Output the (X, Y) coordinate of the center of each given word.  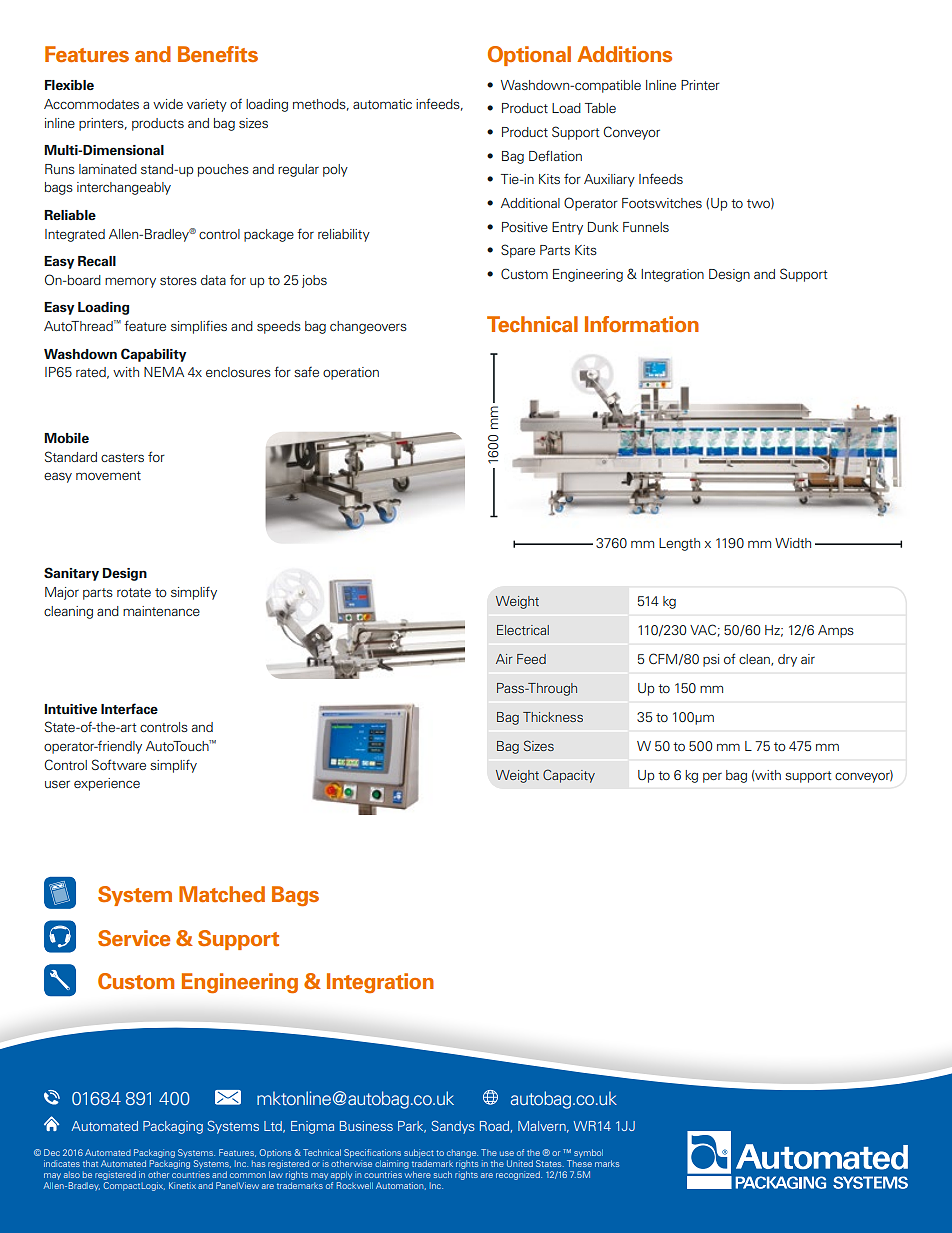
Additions (624, 54)
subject (419, 1153)
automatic (382, 104)
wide (168, 104)
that (90, 1163)
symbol (588, 1153)
